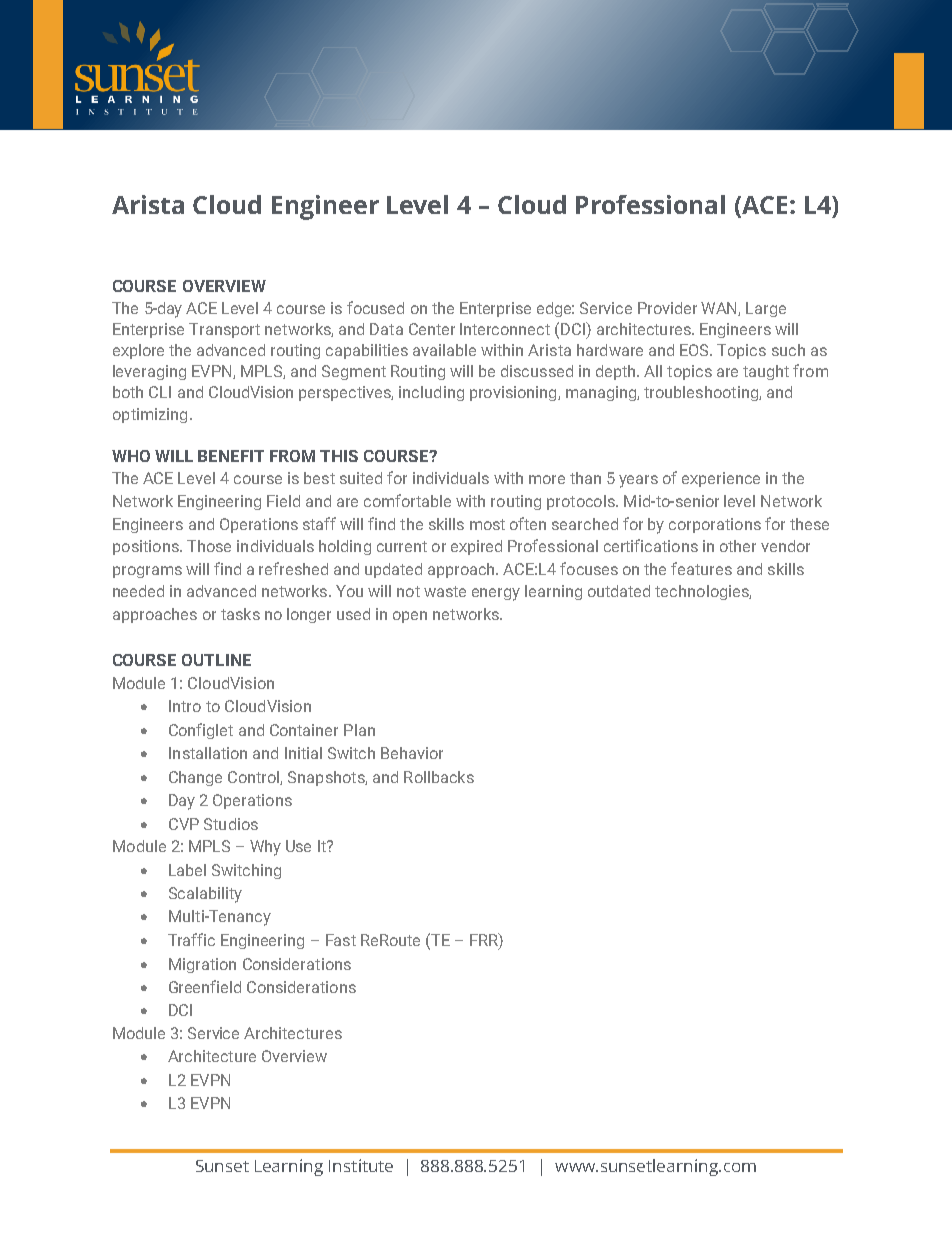  I want to click on available, so click(444, 350).
